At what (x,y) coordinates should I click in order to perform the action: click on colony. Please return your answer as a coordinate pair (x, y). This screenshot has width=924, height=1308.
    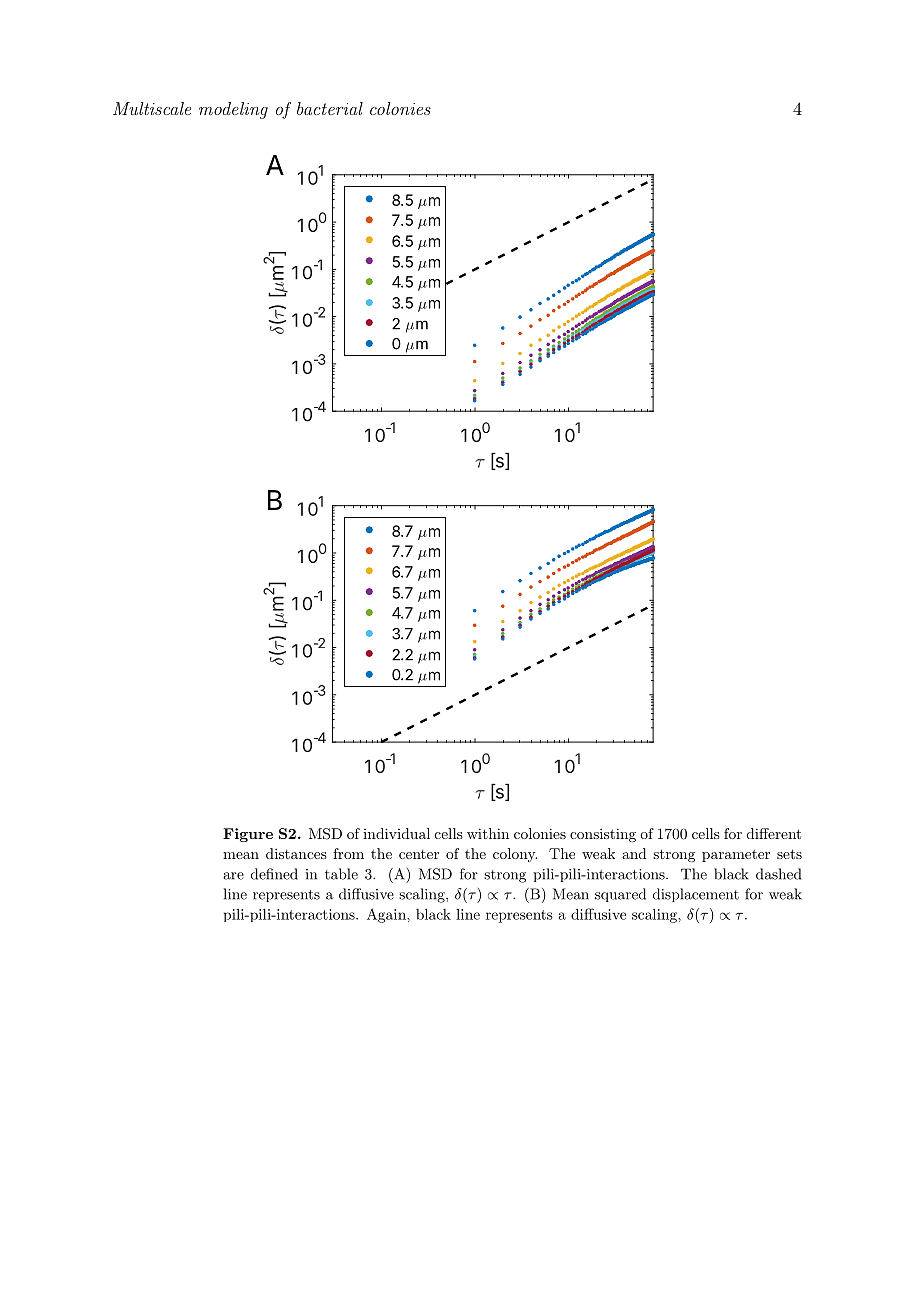
    Looking at the image, I should click on (515, 855).
